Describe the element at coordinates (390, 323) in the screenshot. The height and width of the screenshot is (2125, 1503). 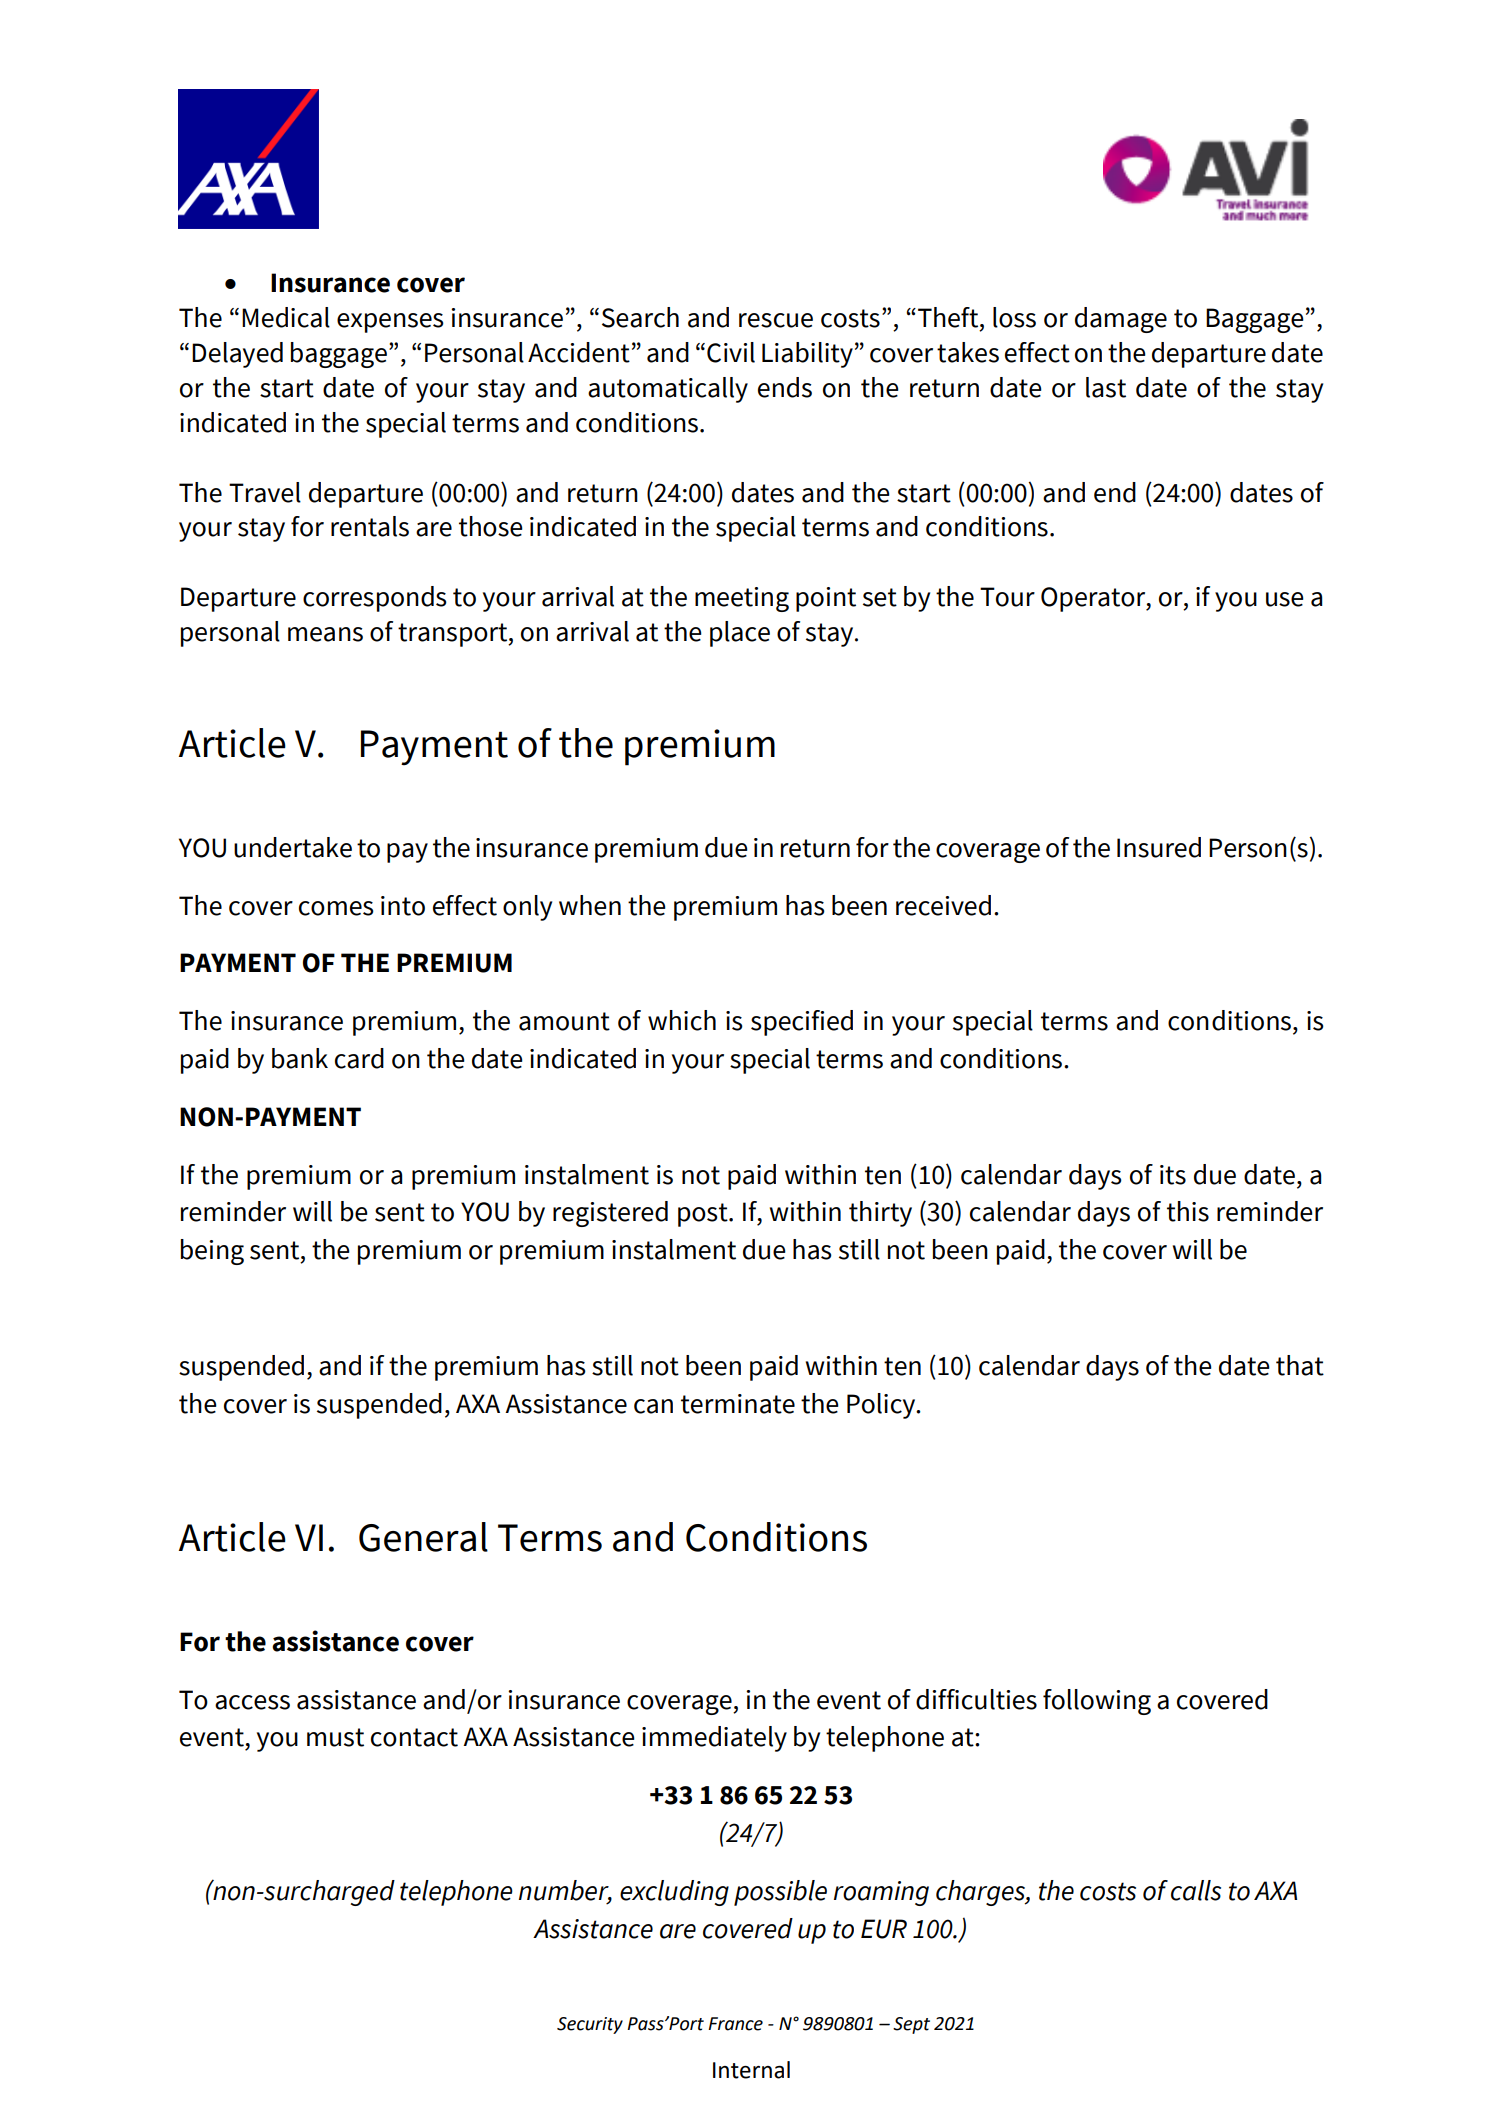
I see `expenses` at that location.
